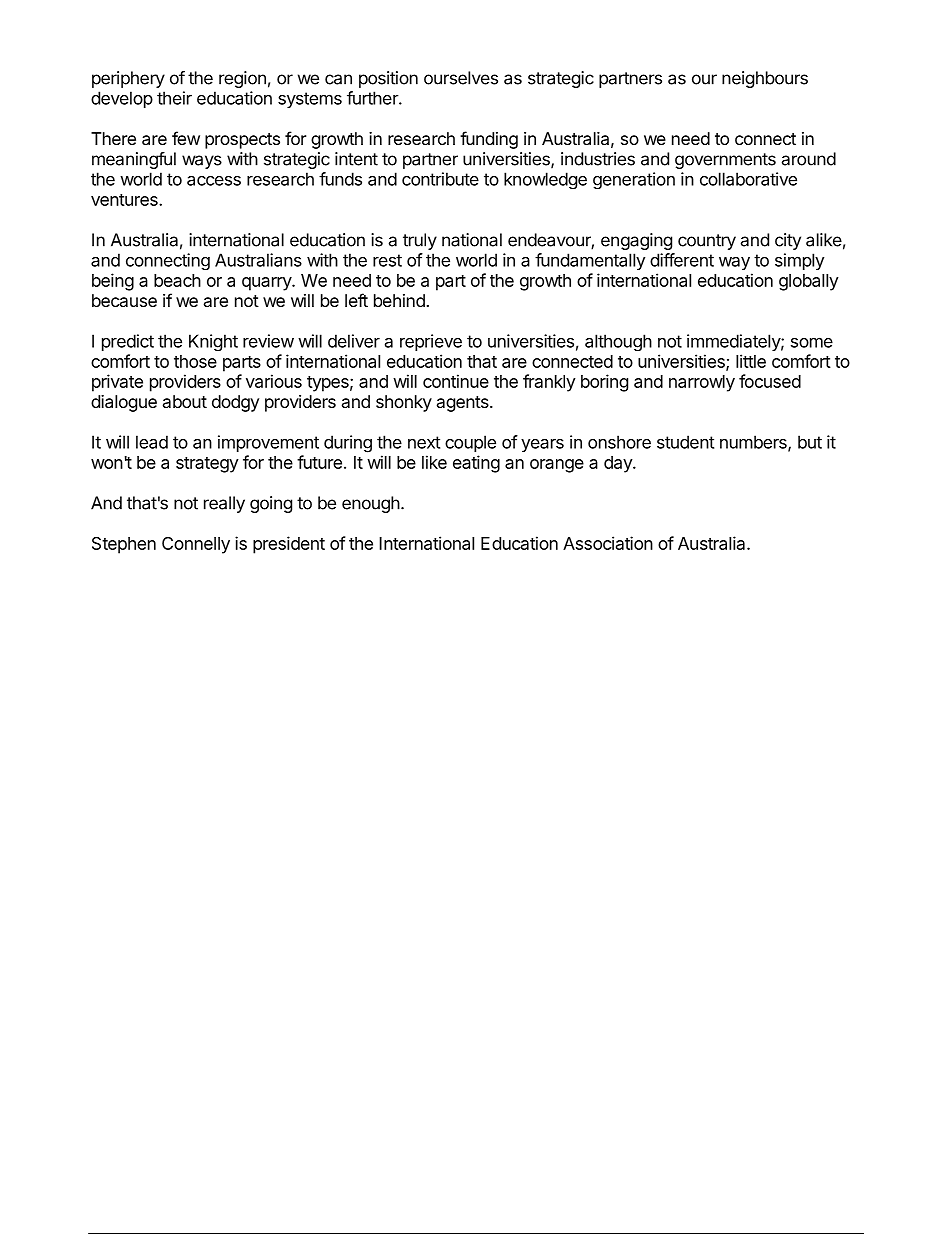 Image resolution: width=952 pixels, height=1246 pixels. Describe the element at coordinates (461, 78) in the document. I see `ourselves` at that location.
